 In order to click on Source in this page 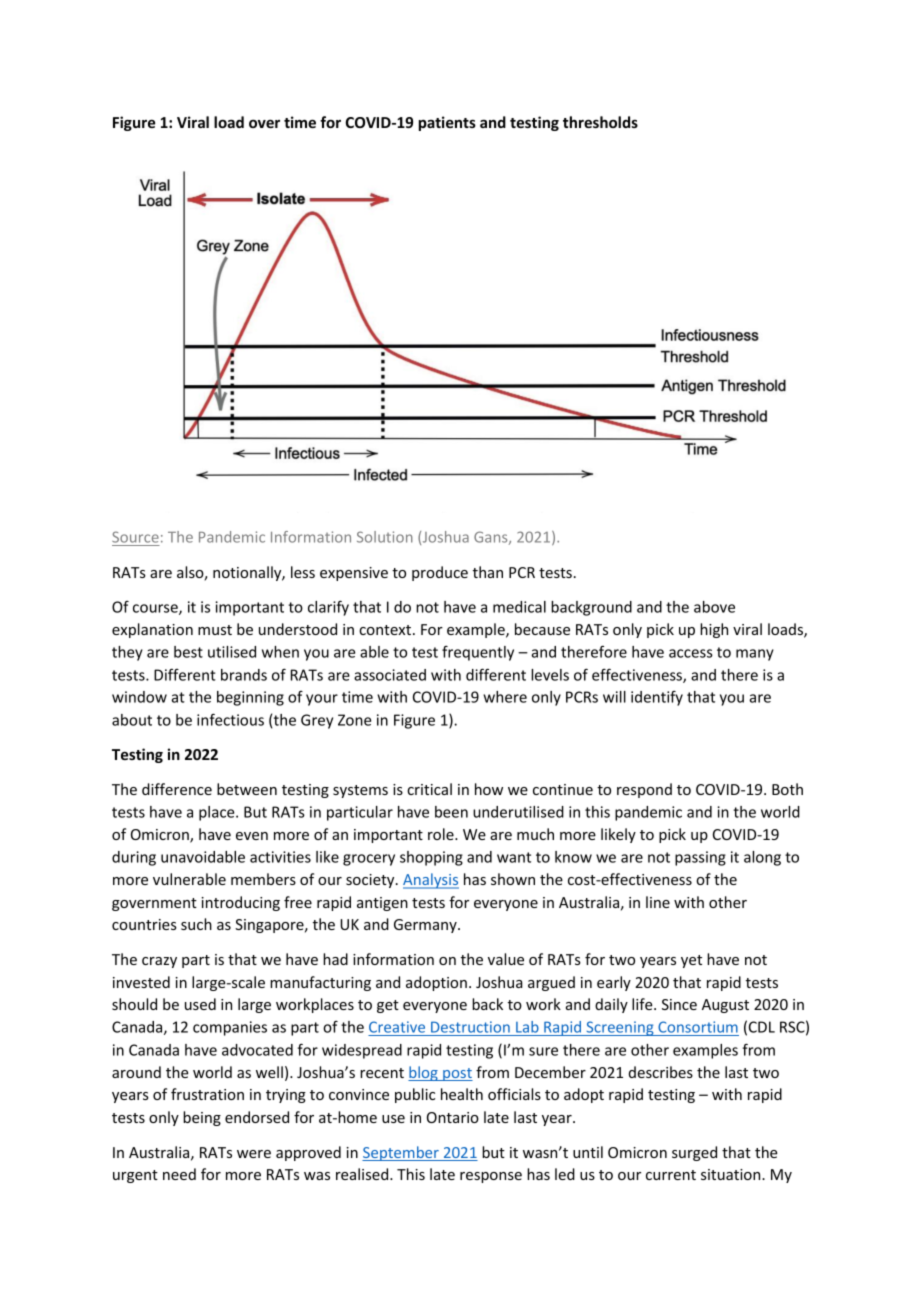, I will do `click(136, 538)`.
